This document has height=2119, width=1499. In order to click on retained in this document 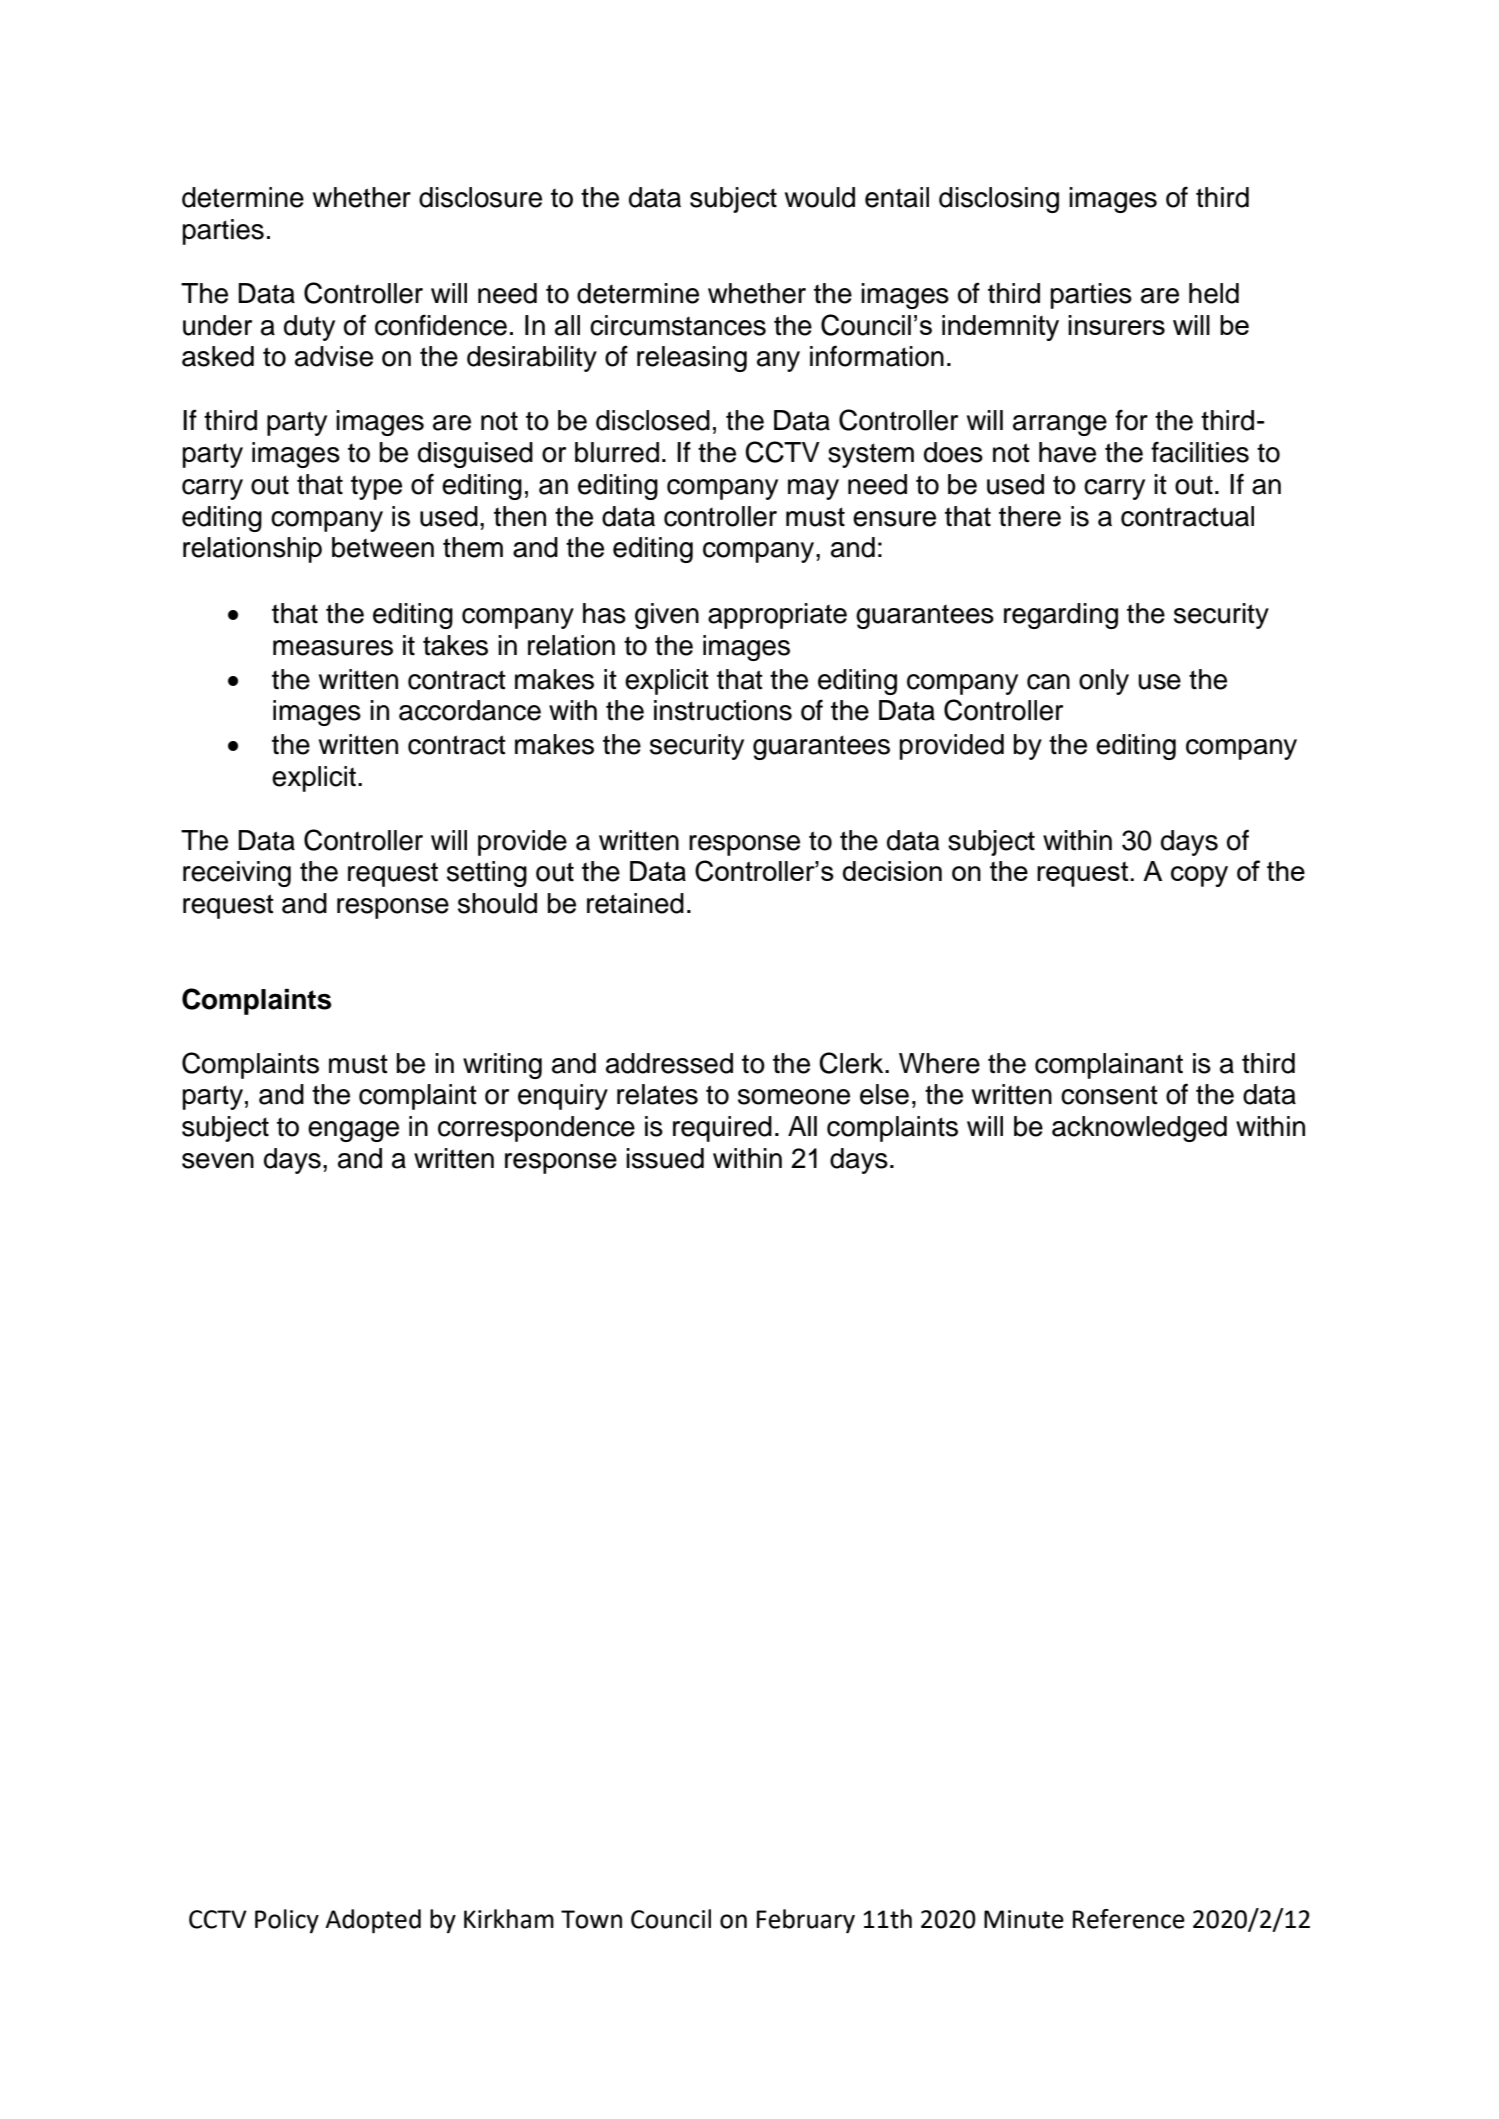, I will do `click(635, 903)`.
